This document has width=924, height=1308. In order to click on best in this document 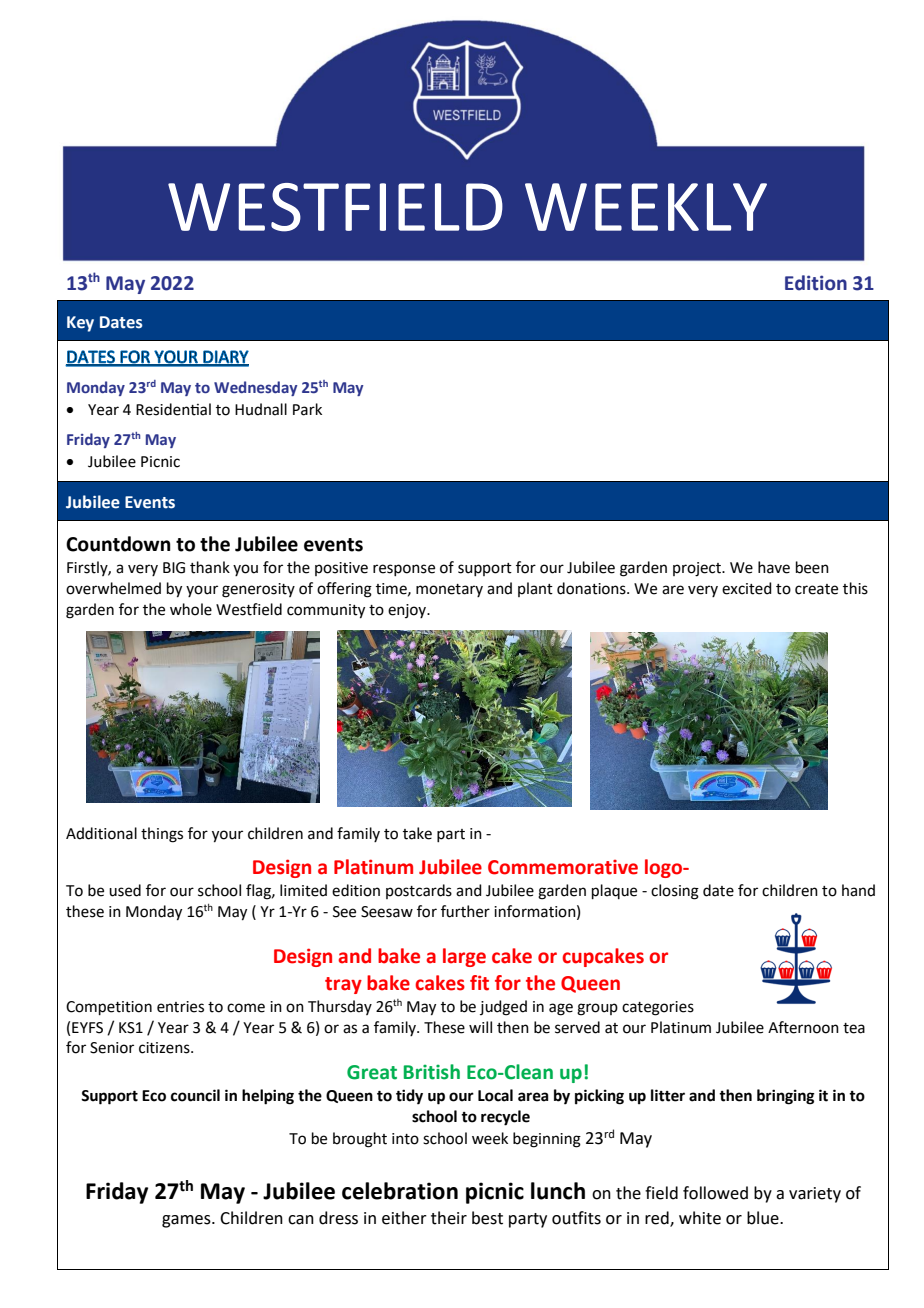, I will do `click(487, 1218)`.
